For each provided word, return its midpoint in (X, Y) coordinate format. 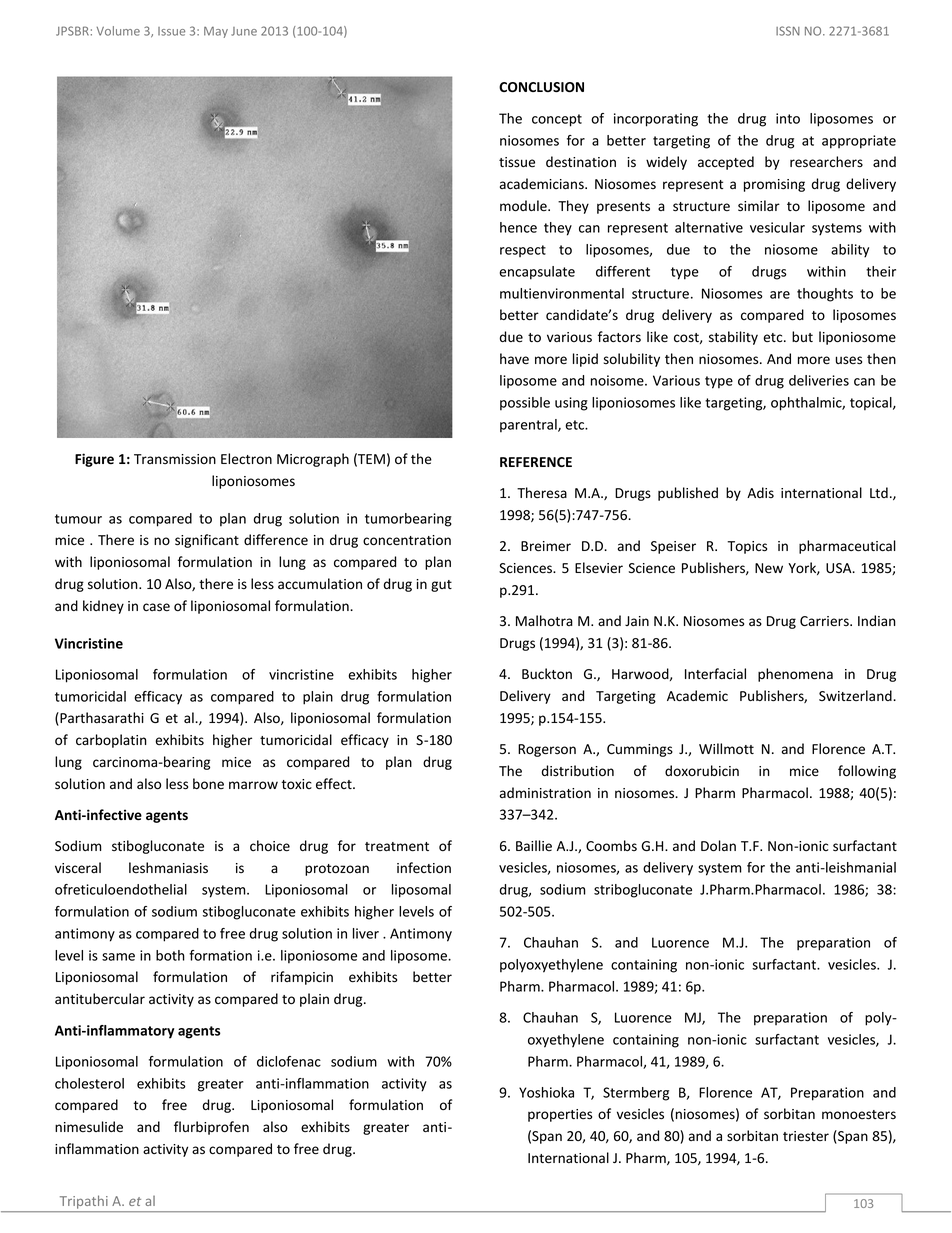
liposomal (421, 891)
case (156, 607)
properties (560, 1115)
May (216, 32)
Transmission (175, 459)
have (514, 359)
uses (849, 360)
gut (441, 586)
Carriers (825, 621)
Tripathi (83, 1203)
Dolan (718, 846)
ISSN (788, 31)
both (170, 955)
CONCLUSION (541, 87)
